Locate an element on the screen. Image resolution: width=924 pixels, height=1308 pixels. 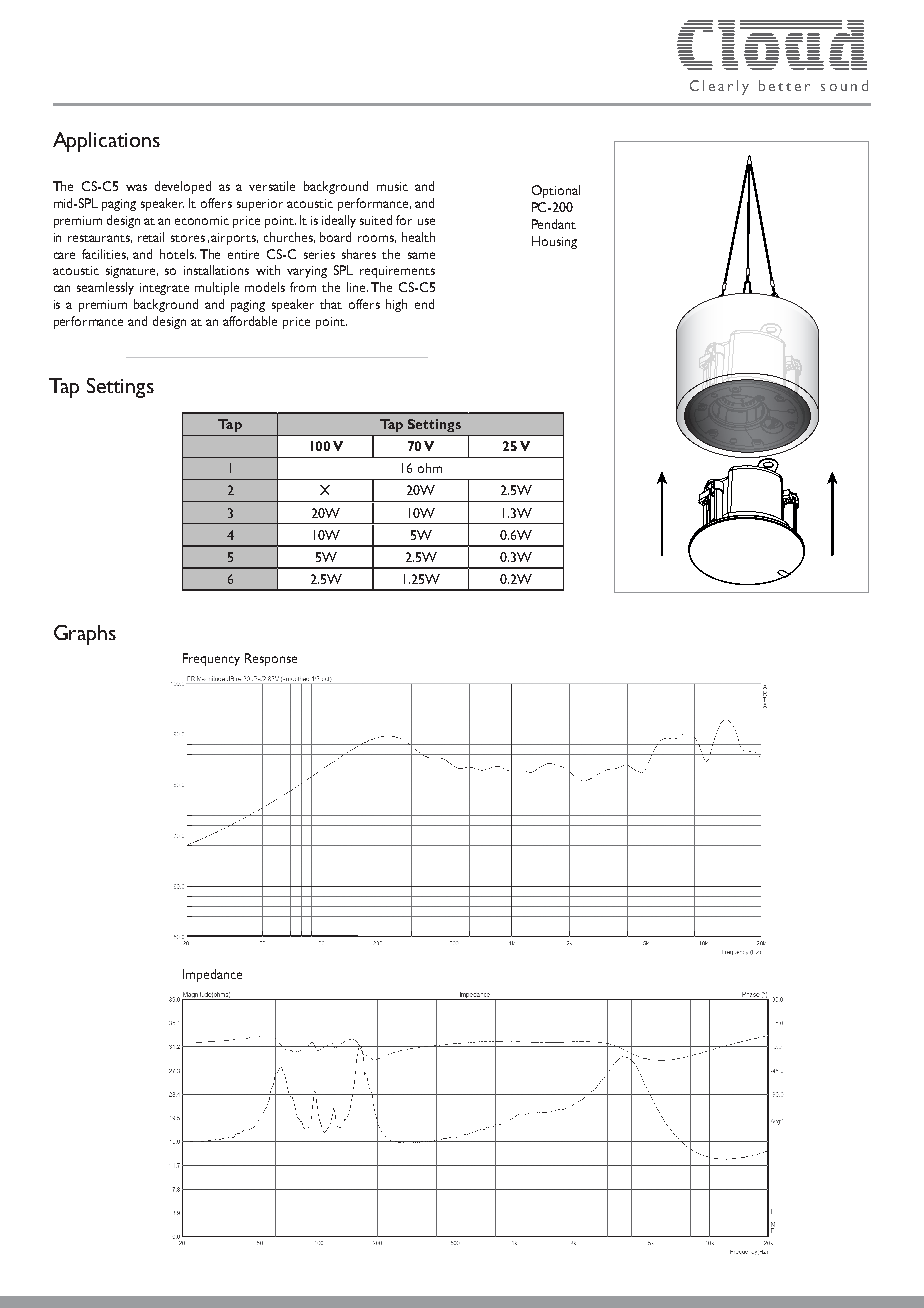
that is located at coordinates (331, 304).
